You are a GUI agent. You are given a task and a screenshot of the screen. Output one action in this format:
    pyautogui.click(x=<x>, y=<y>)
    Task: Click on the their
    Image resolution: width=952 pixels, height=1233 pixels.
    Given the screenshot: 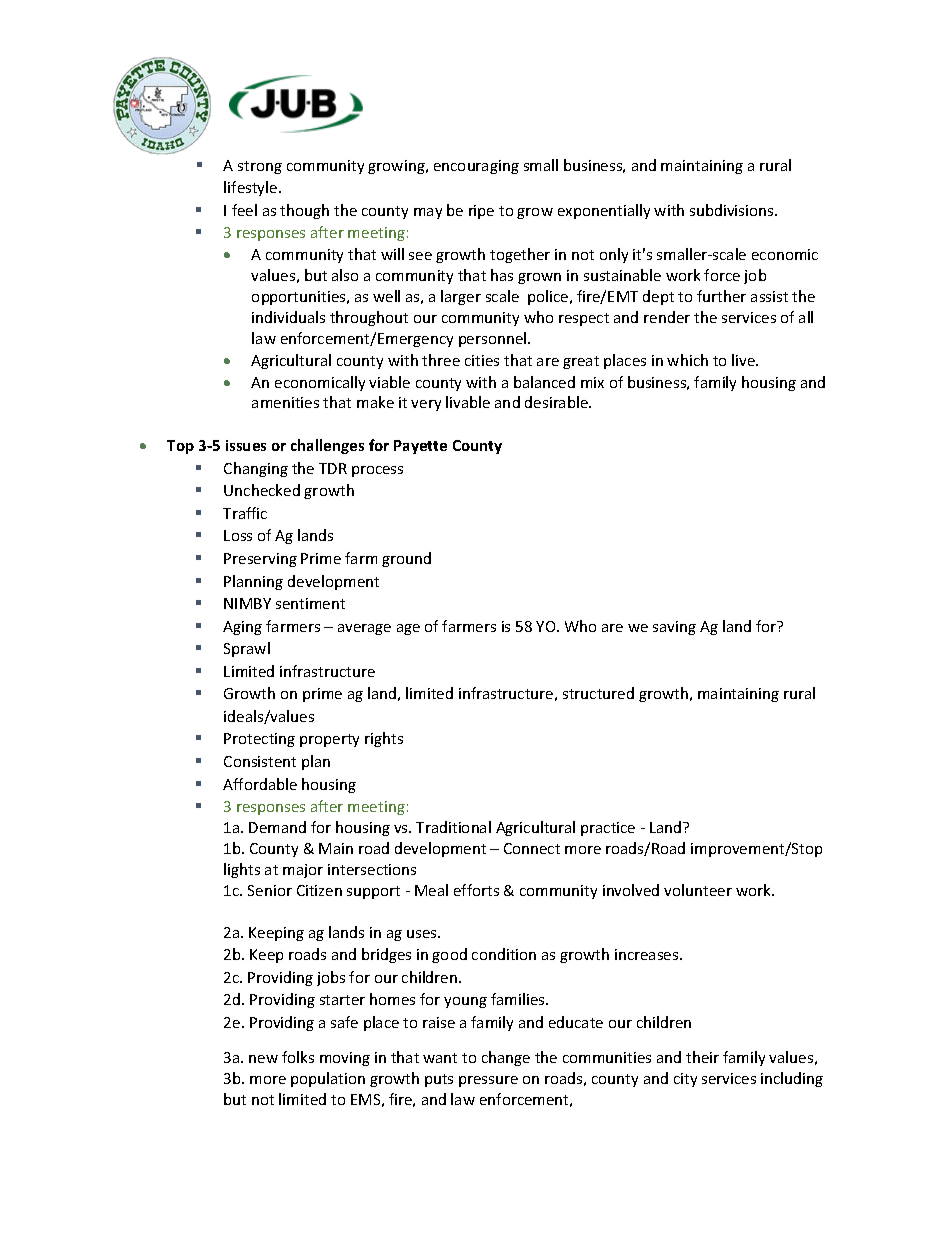 What is the action you would take?
    pyautogui.click(x=702, y=1057)
